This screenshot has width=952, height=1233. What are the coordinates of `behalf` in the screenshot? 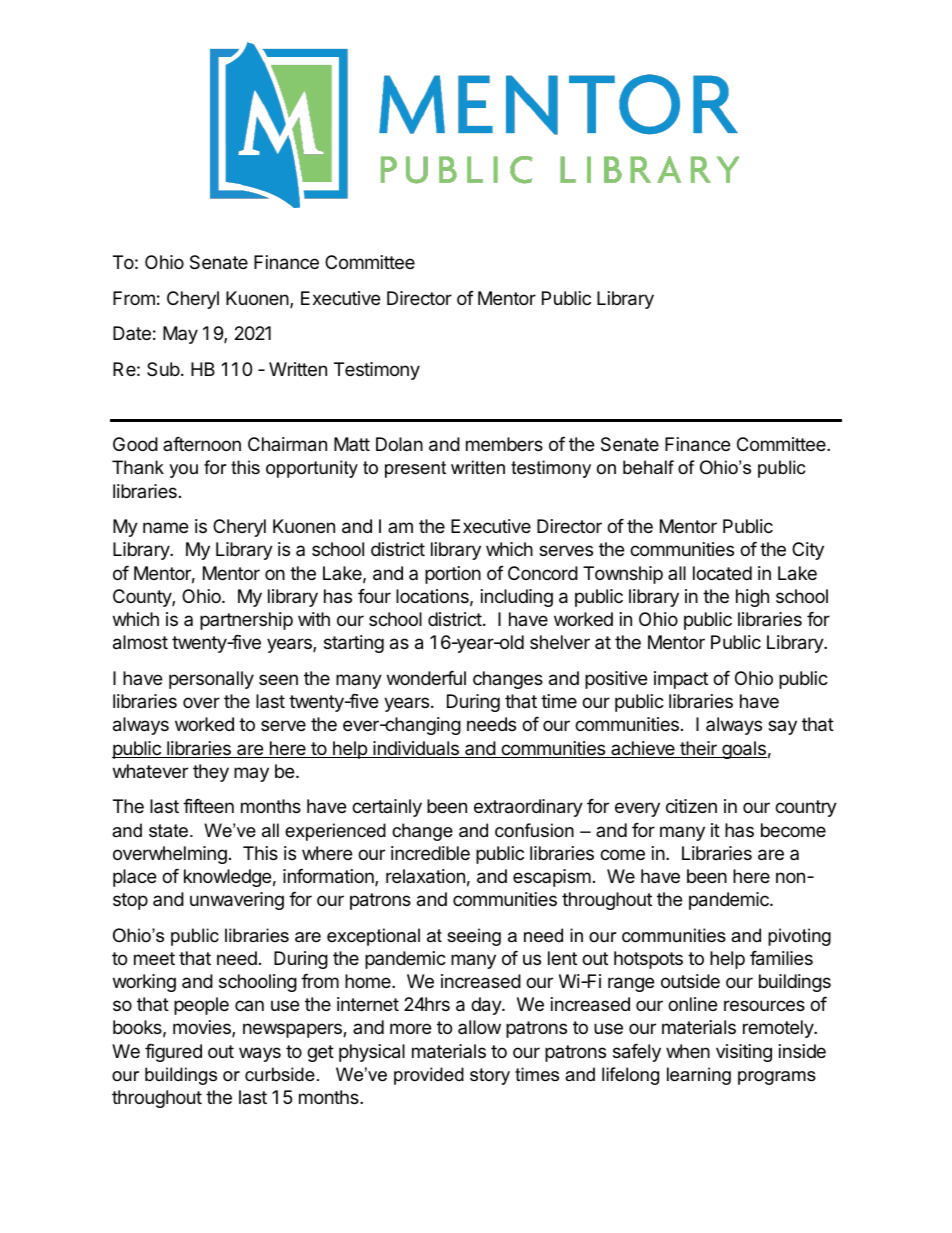 It's located at (648, 467).
